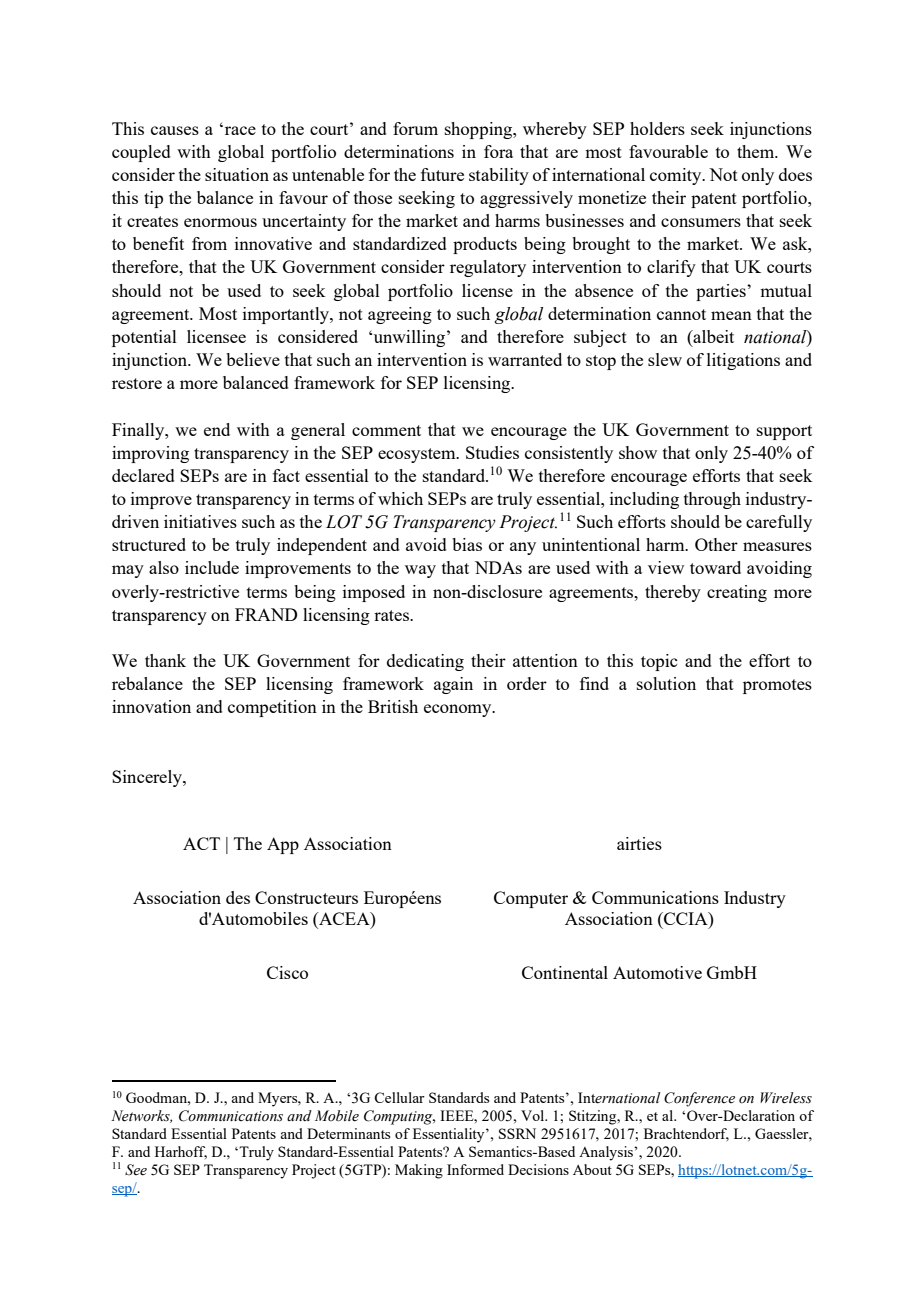 This screenshot has height=1308, width=924. Describe the element at coordinates (237, 174) in the screenshot. I see `situation` at that location.
